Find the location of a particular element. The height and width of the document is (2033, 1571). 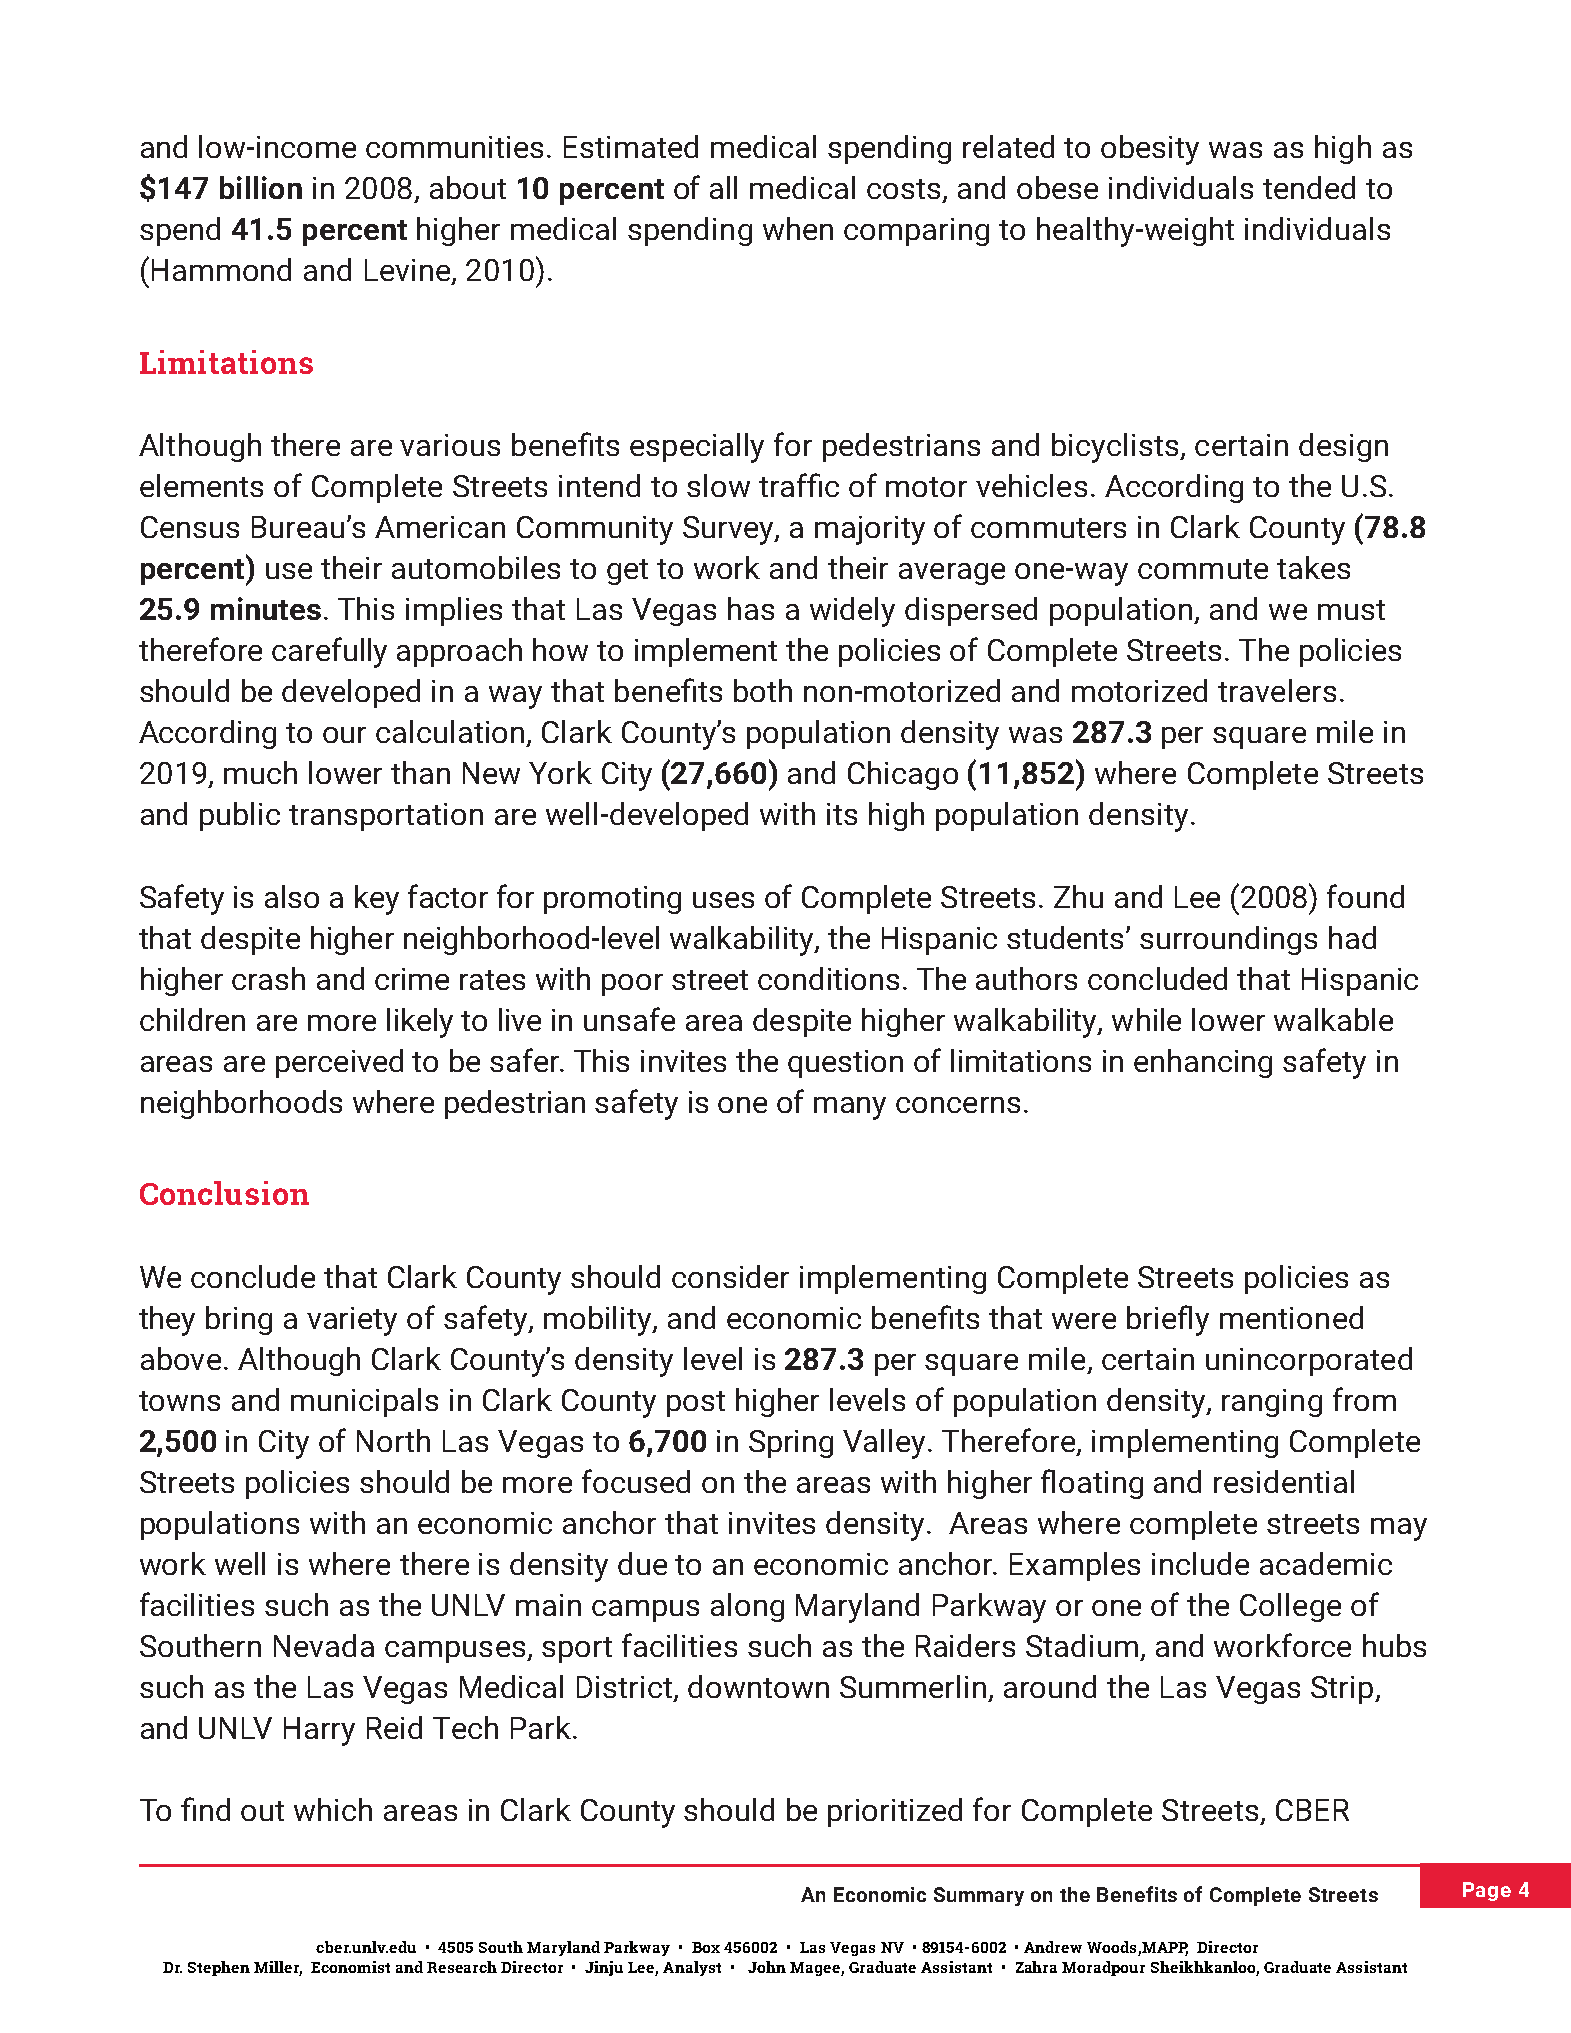

Magee is located at coordinates (816, 1969).
